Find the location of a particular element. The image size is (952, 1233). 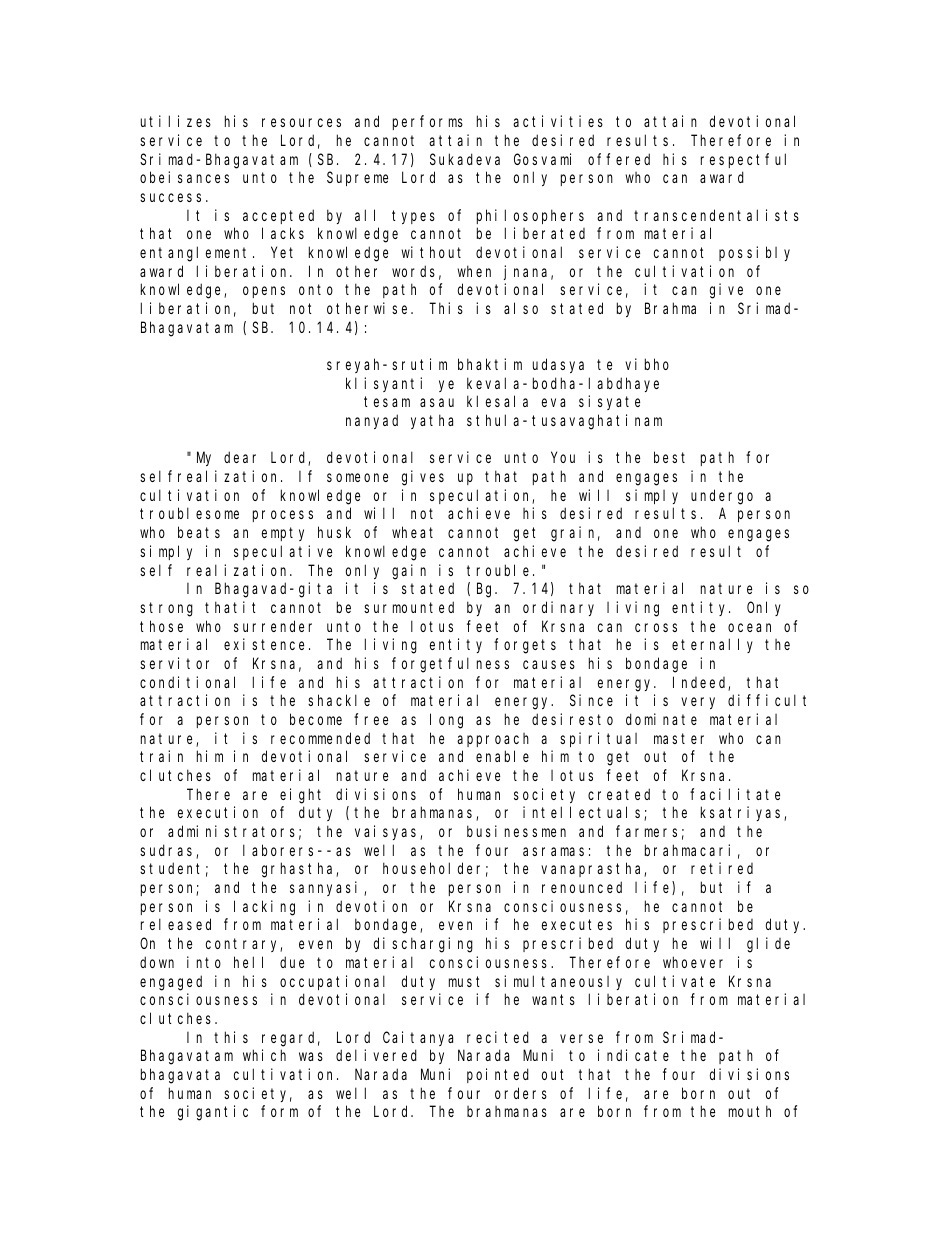

sudras is located at coordinates (168, 851).
